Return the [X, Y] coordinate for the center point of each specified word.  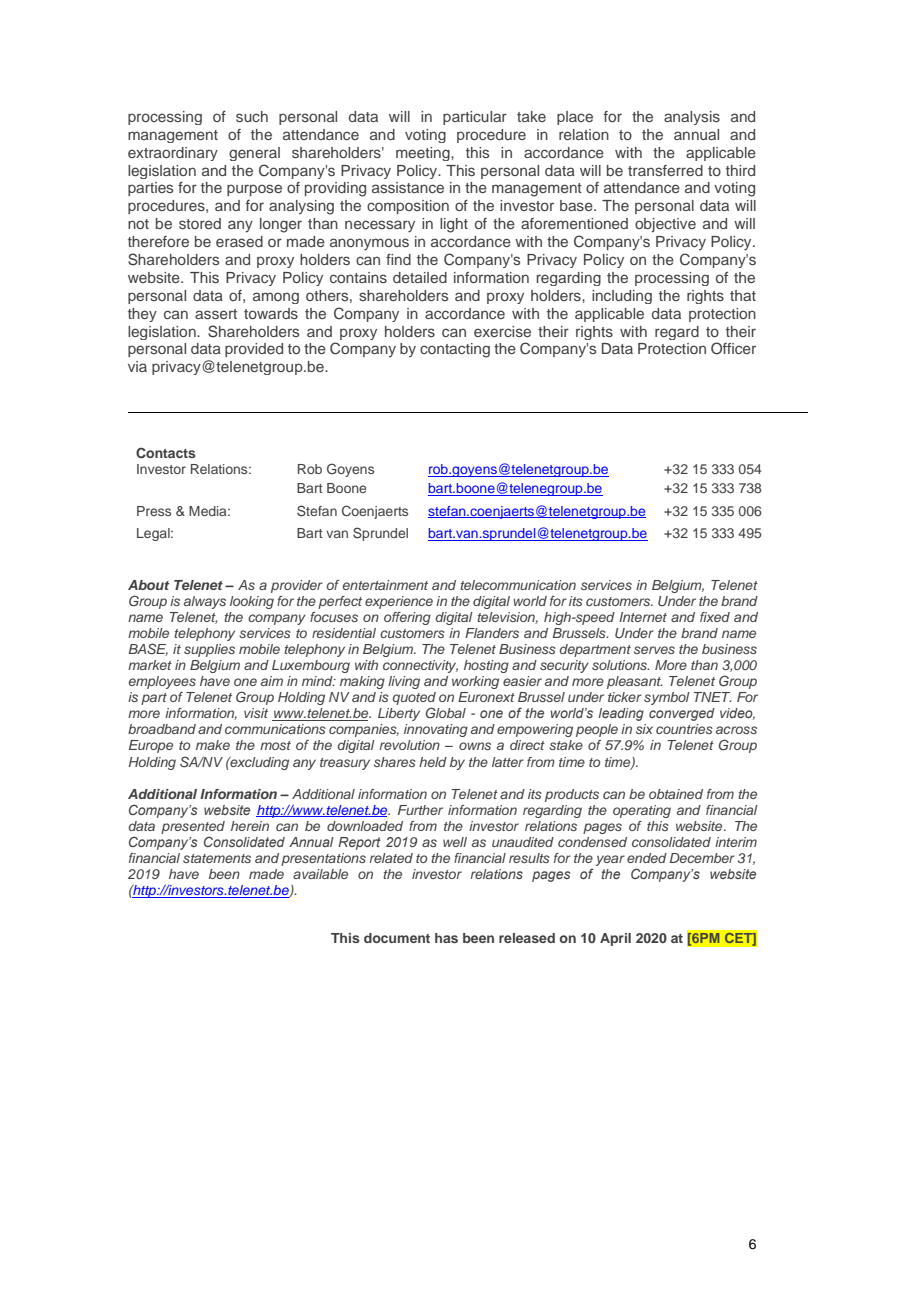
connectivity [420, 666]
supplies [209, 650]
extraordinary [173, 154]
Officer [733, 348]
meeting [424, 154]
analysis [692, 118]
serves [654, 650]
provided [254, 350]
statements [217, 858]
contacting [455, 350]
